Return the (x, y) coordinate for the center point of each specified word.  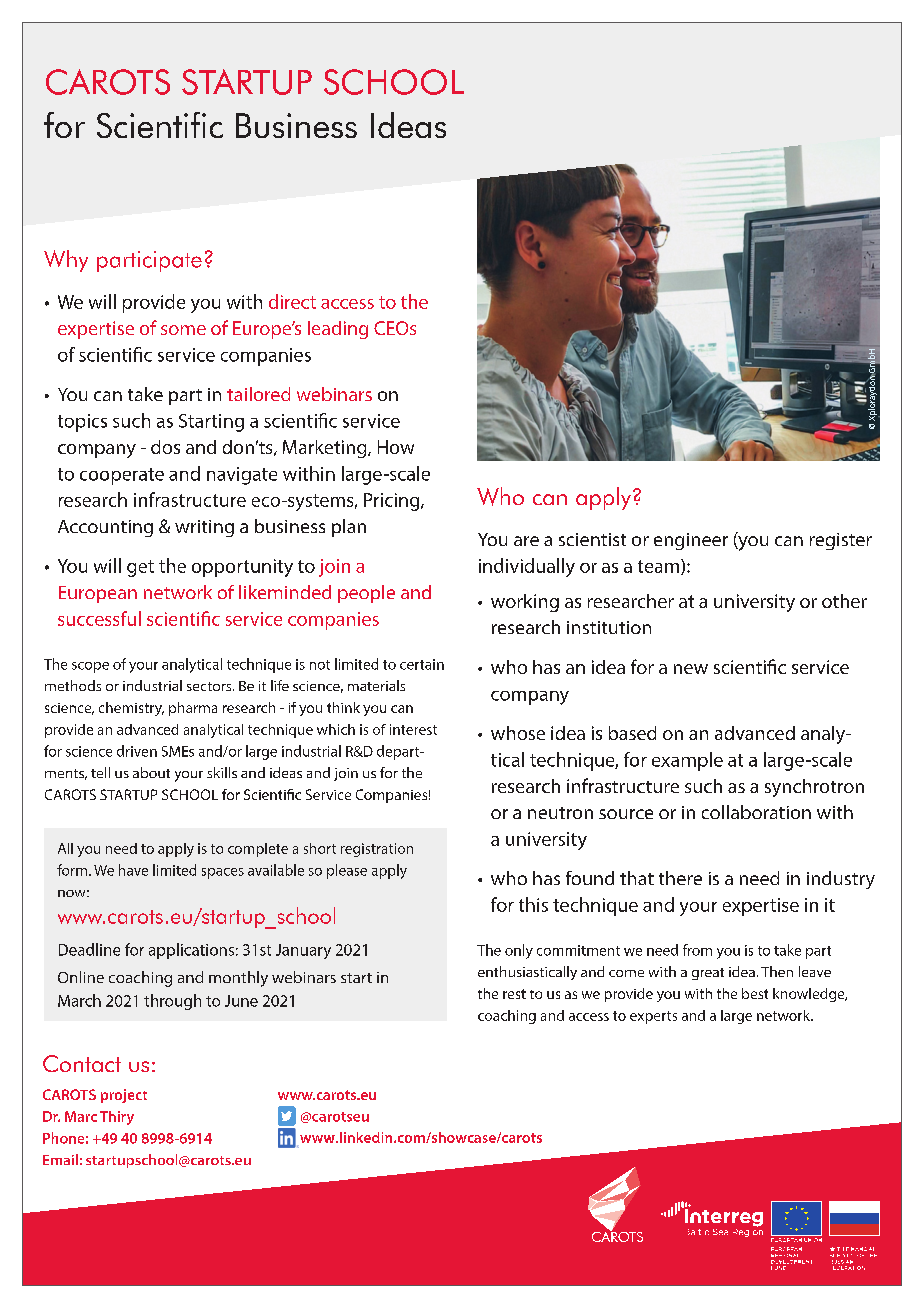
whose (518, 733)
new (691, 669)
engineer (691, 541)
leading (338, 330)
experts (653, 1017)
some (183, 330)
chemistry (131, 709)
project (124, 1096)
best (755, 993)
